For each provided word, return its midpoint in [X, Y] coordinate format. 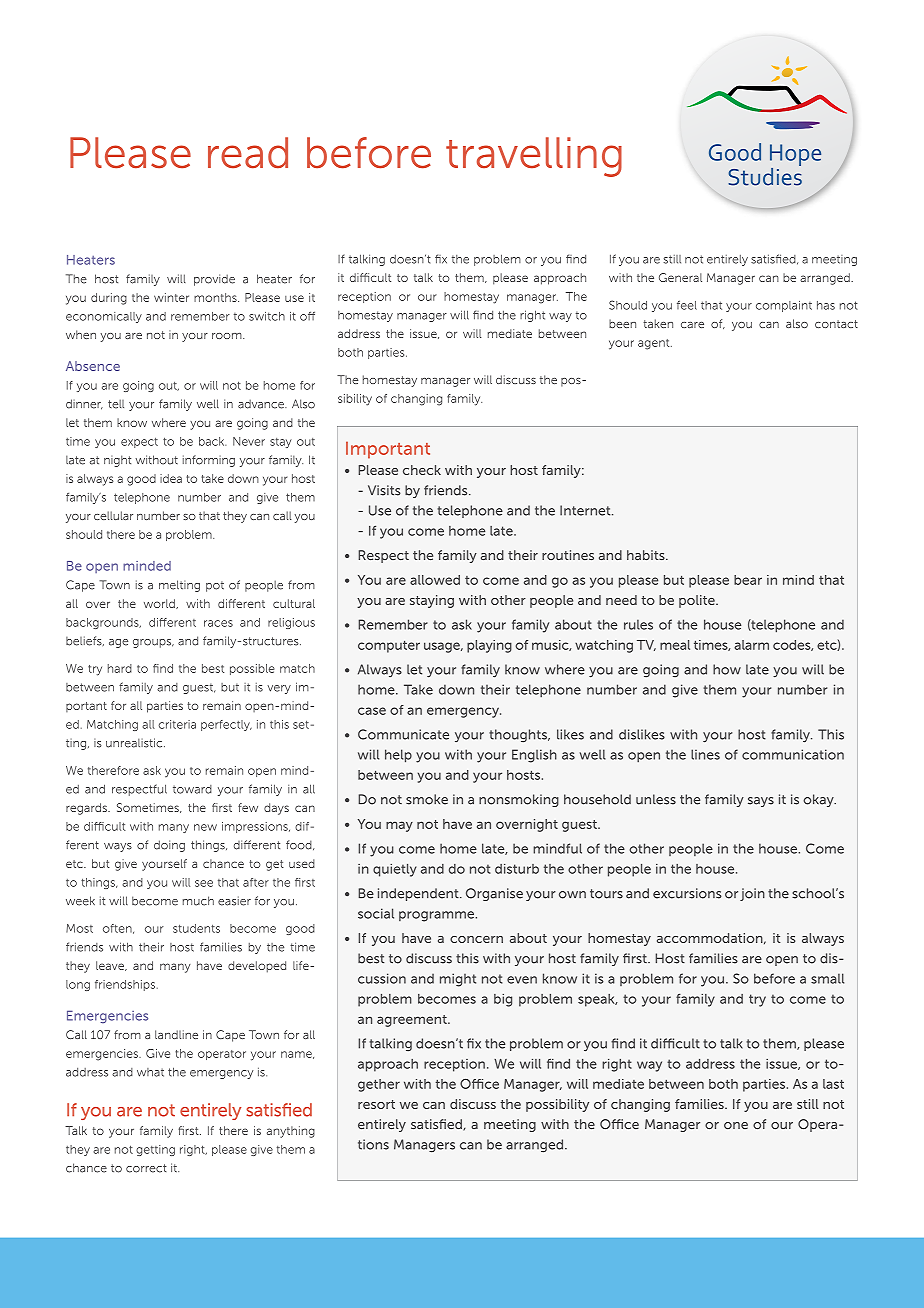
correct [146, 1168]
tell [116, 404]
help [398, 756]
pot [215, 586]
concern [476, 939]
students [196, 928]
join [752, 894]
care [692, 325]
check [422, 470]
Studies [765, 175]
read [248, 153]
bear [748, 580]
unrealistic [135, 743]
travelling [534, 157]
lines [705, 754]
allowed [435, 580]
